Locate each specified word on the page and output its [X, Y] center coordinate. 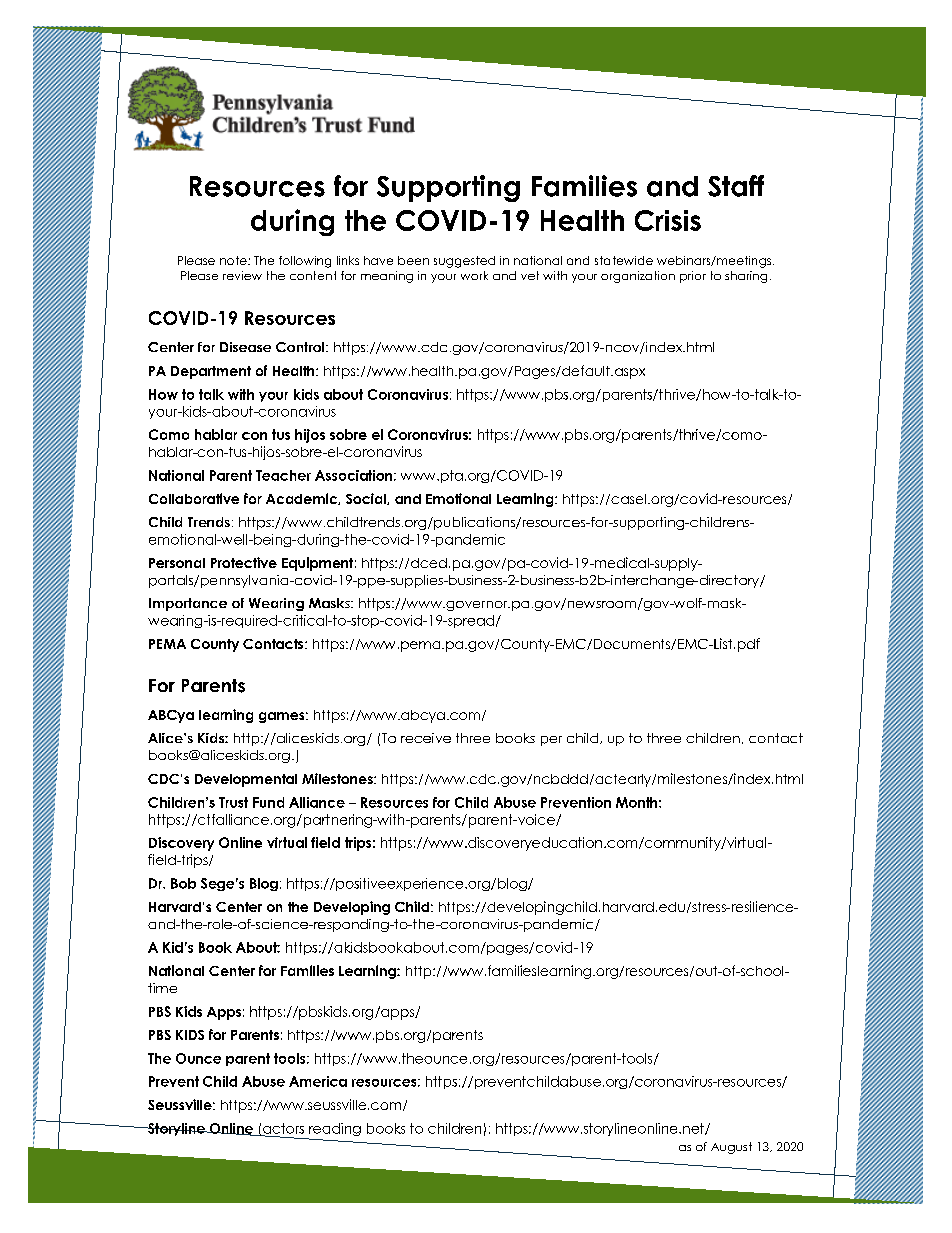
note [234, 260]
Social [367, 499]
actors [282, 1129]
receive [426, 738]
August [731, 1148]
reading [334, 1131]
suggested [464, 262]
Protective [244, 562]
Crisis [668, 220]
